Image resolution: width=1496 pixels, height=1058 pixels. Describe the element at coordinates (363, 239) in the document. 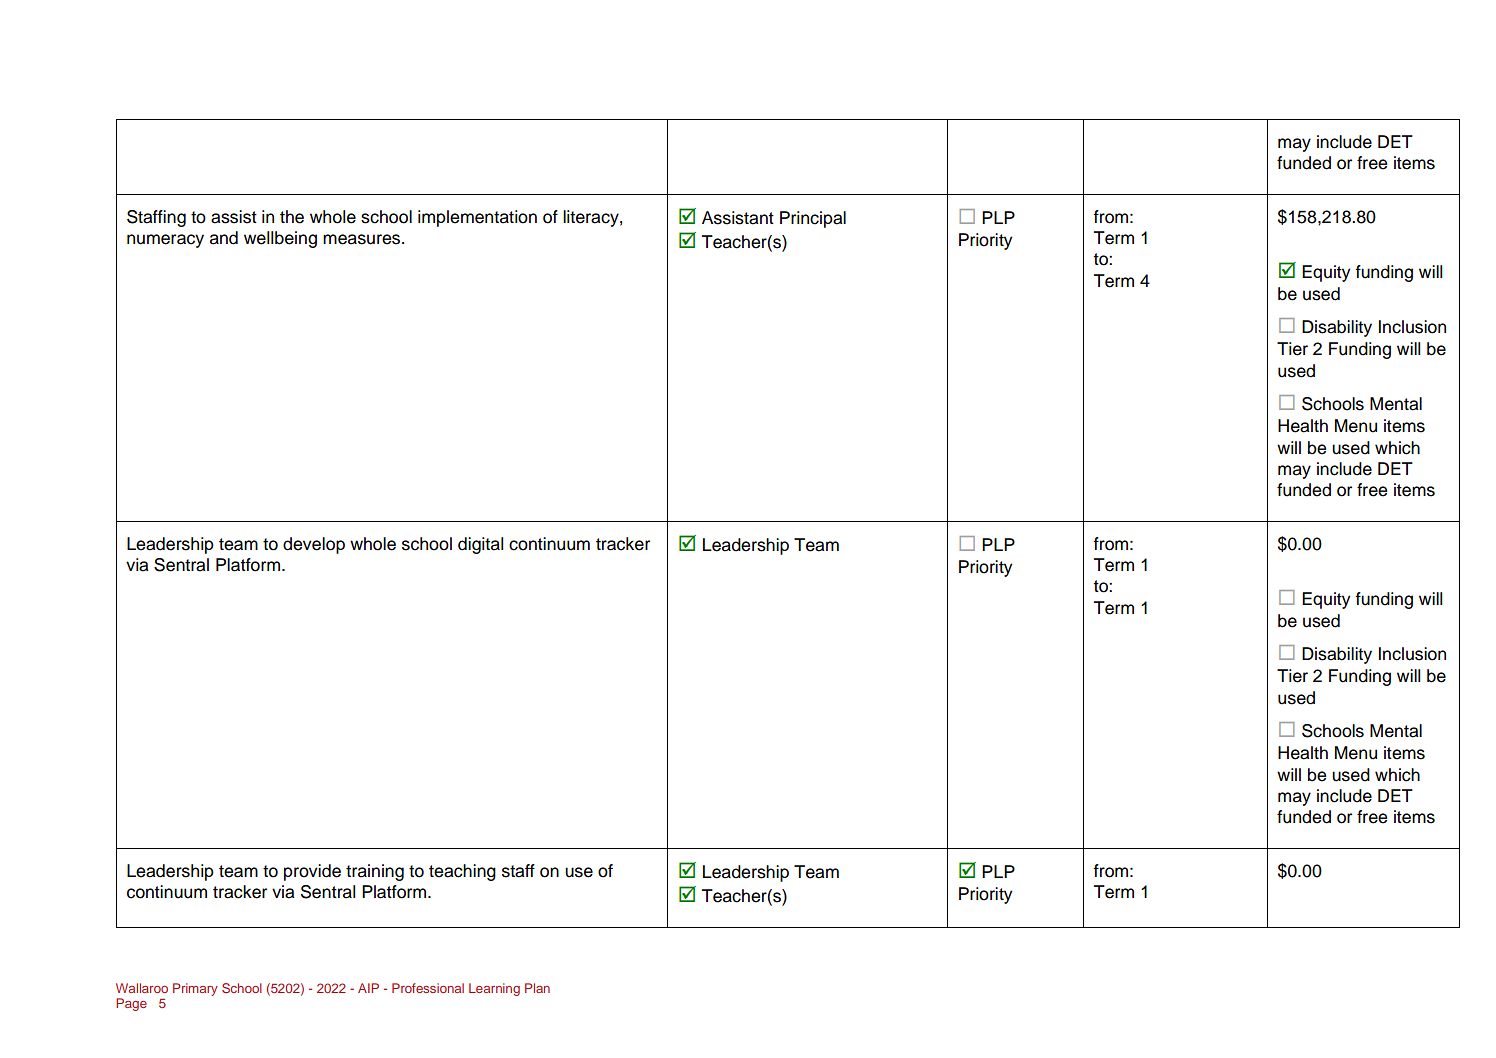

I see `measures` at that location.
